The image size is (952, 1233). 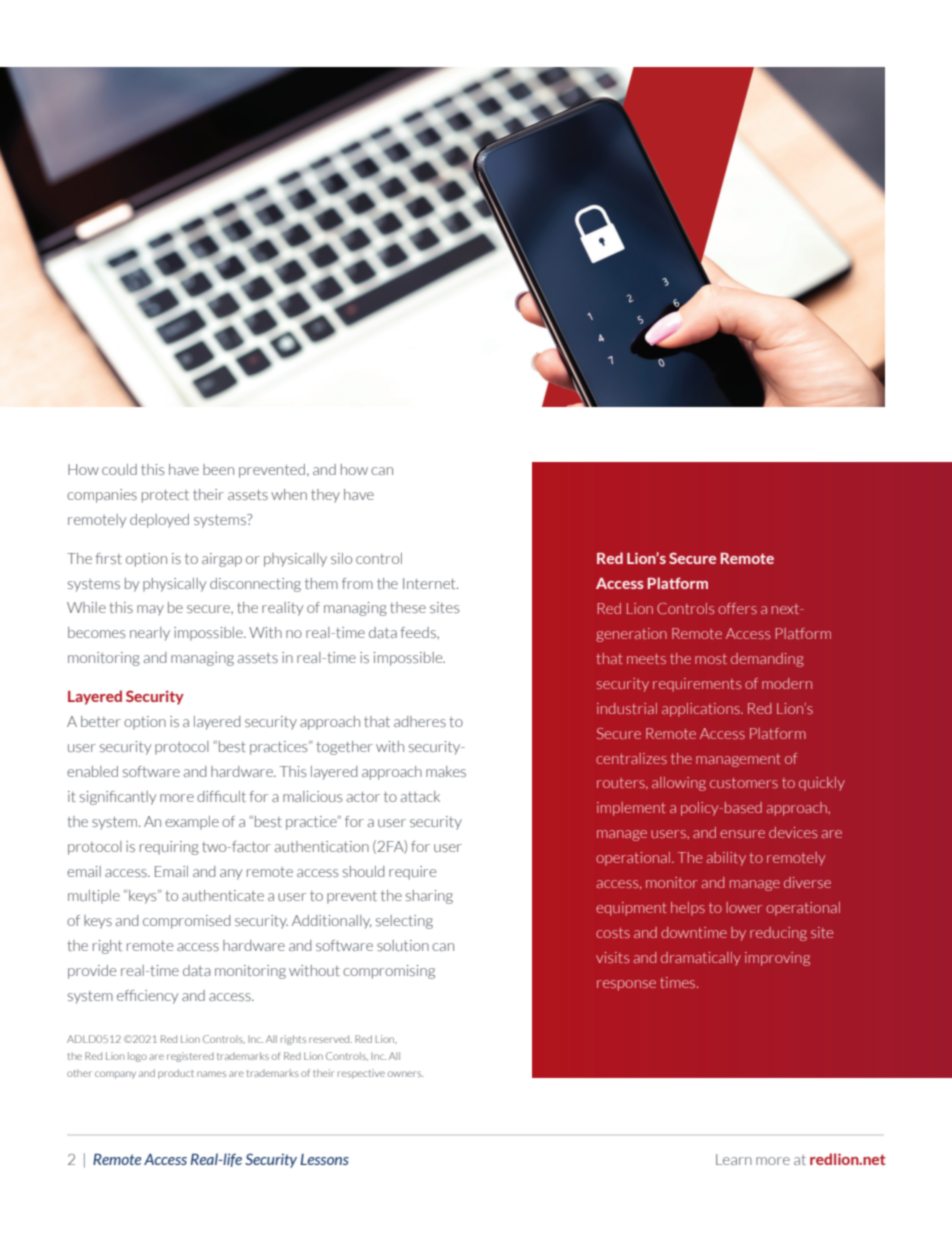 I want to click on makes, so click(x=446, y=771).
